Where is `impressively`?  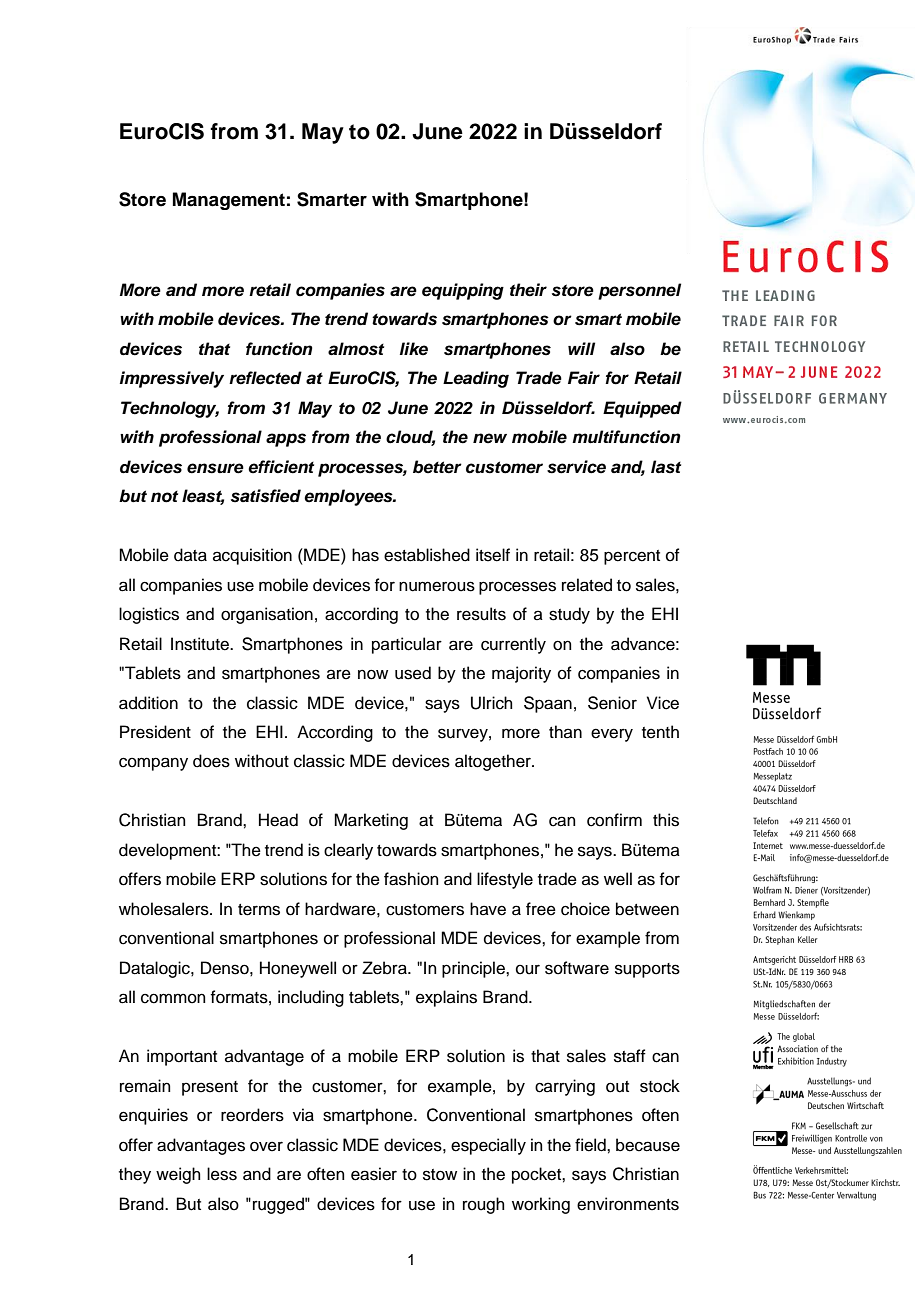 impressively is located at coordinates (172, 379).
